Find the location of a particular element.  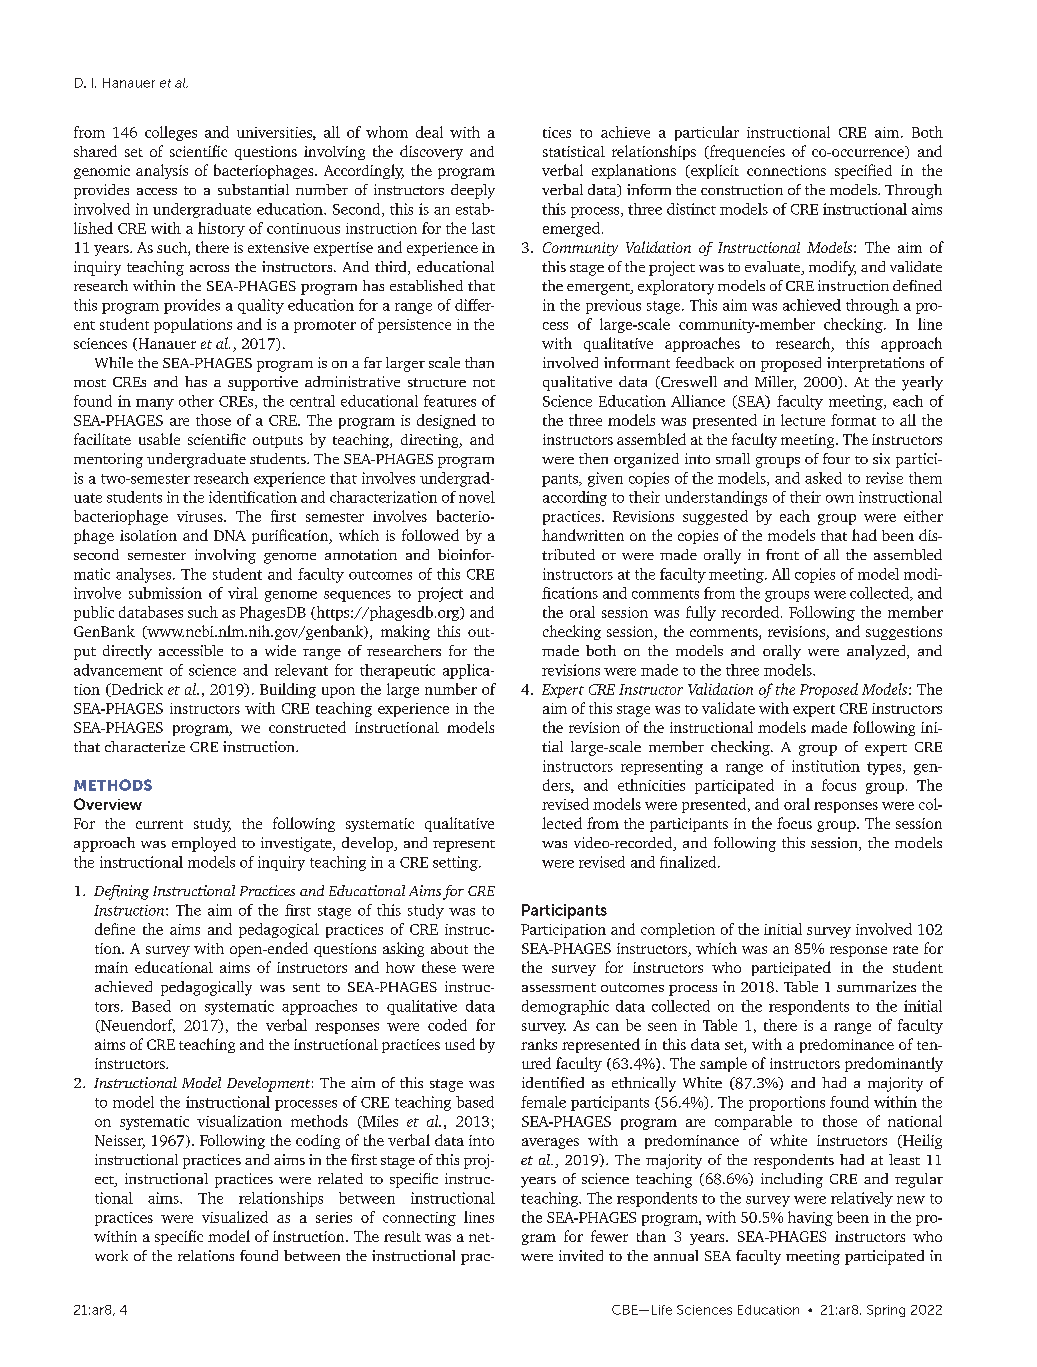

Spring is located at coordinates (886, 1311).
